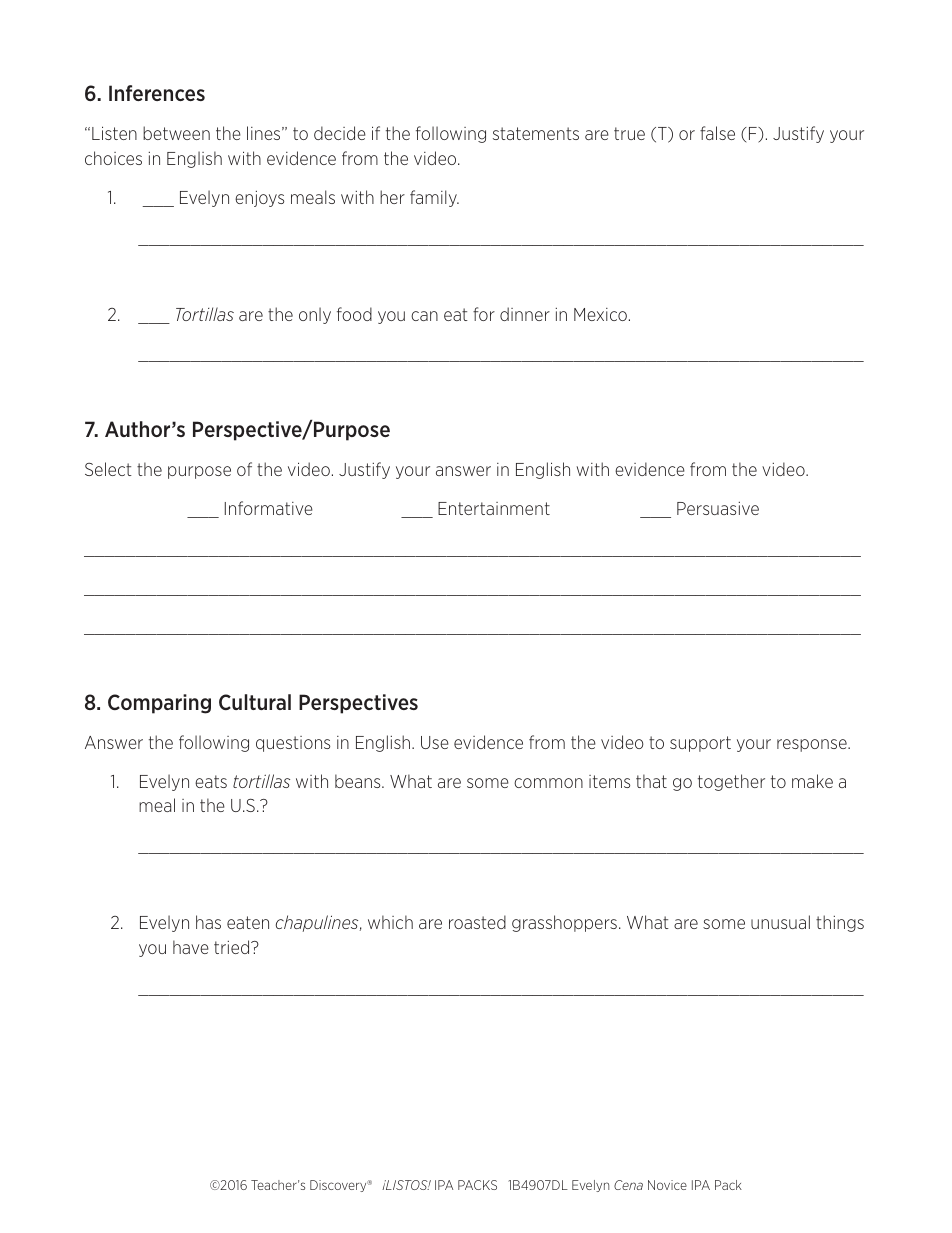  I want to click on between, so click(176, 133).
